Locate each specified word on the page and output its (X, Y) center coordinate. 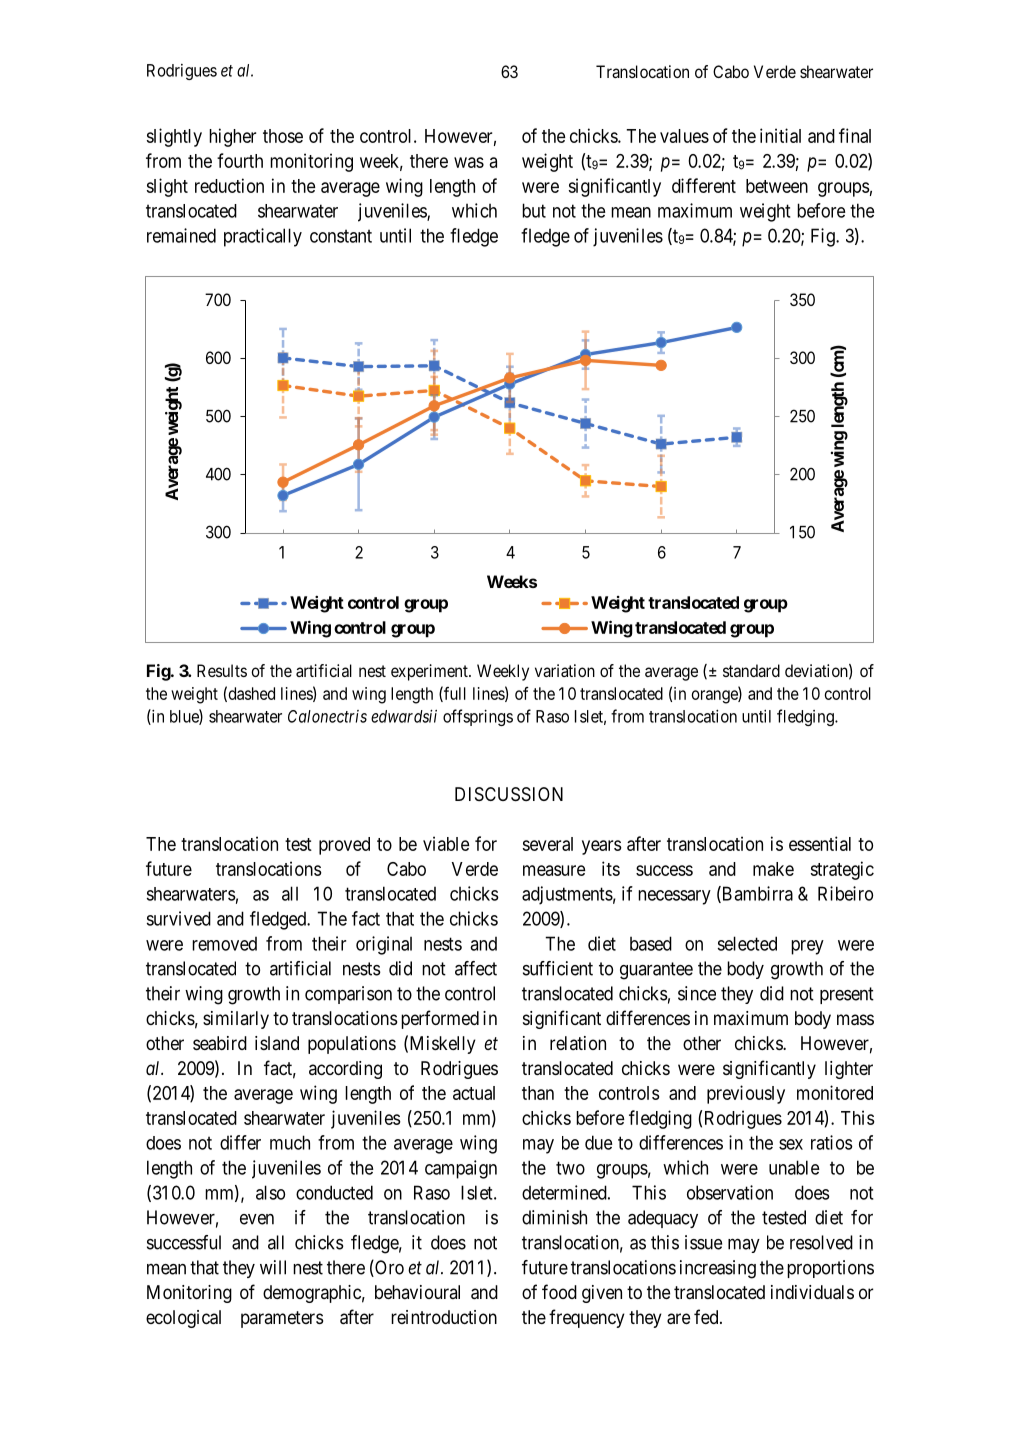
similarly (236, 1020)
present (847, 995)
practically (263, 237)
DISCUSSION (509, 794)
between (777, 186)
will (273, 1267)
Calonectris (327, 716)
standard (751, 670)
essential (820, 843)
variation (565, 670)
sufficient (558, 968)
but (534, 210)
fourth (240, 160)
